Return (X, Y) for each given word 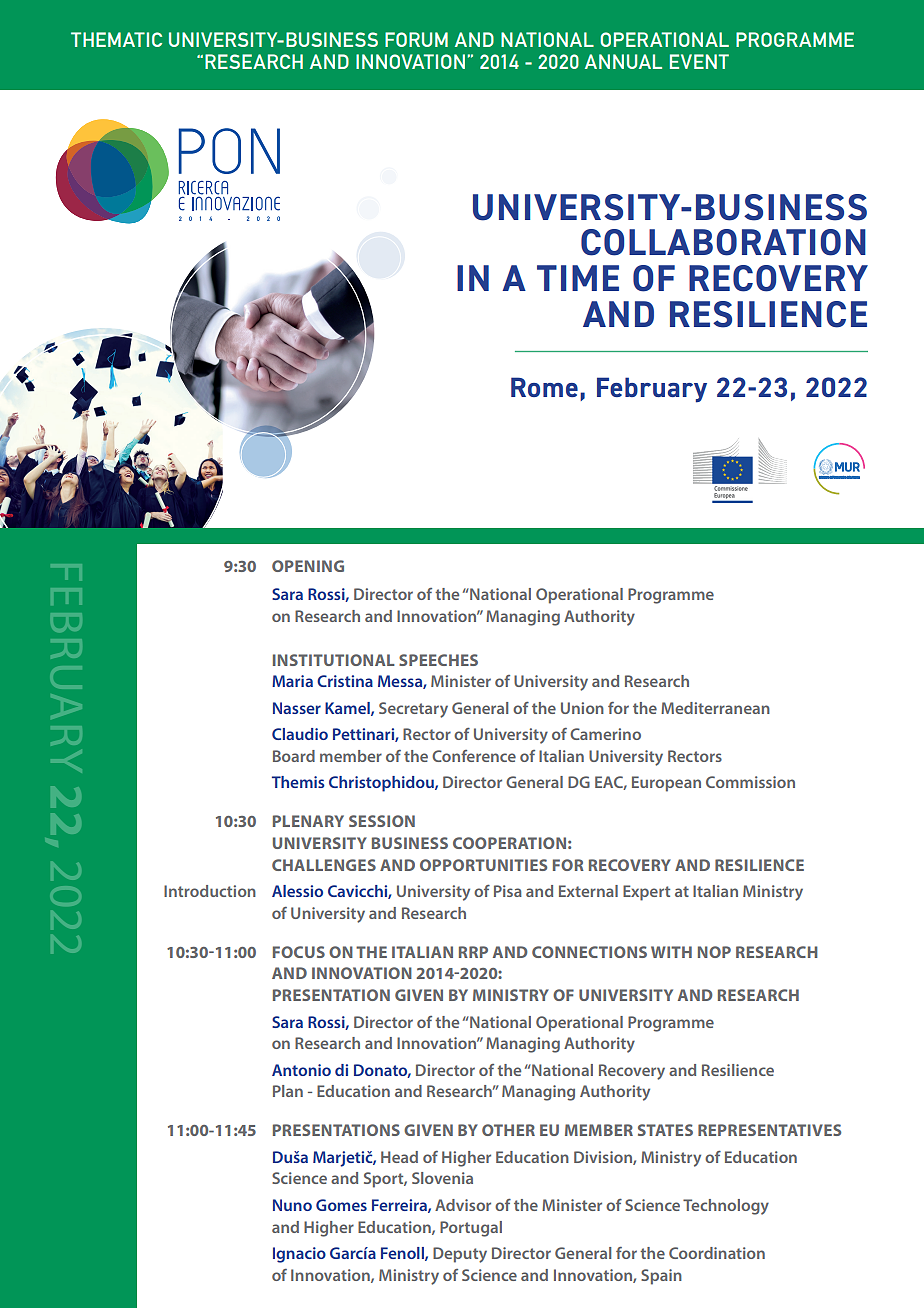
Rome (544, 387)
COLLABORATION (723, 242)
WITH (671, 952)
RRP (473, 952)
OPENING (308, 566)
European (666, 784)
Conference (474, 756)
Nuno (292, 1205)
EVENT (699, 61)
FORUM (416, 39)
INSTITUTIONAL (334, 660)
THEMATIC (116, 39)
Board (294, 756)
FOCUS (299, 952)
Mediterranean (715, 708)
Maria (292, 681)
